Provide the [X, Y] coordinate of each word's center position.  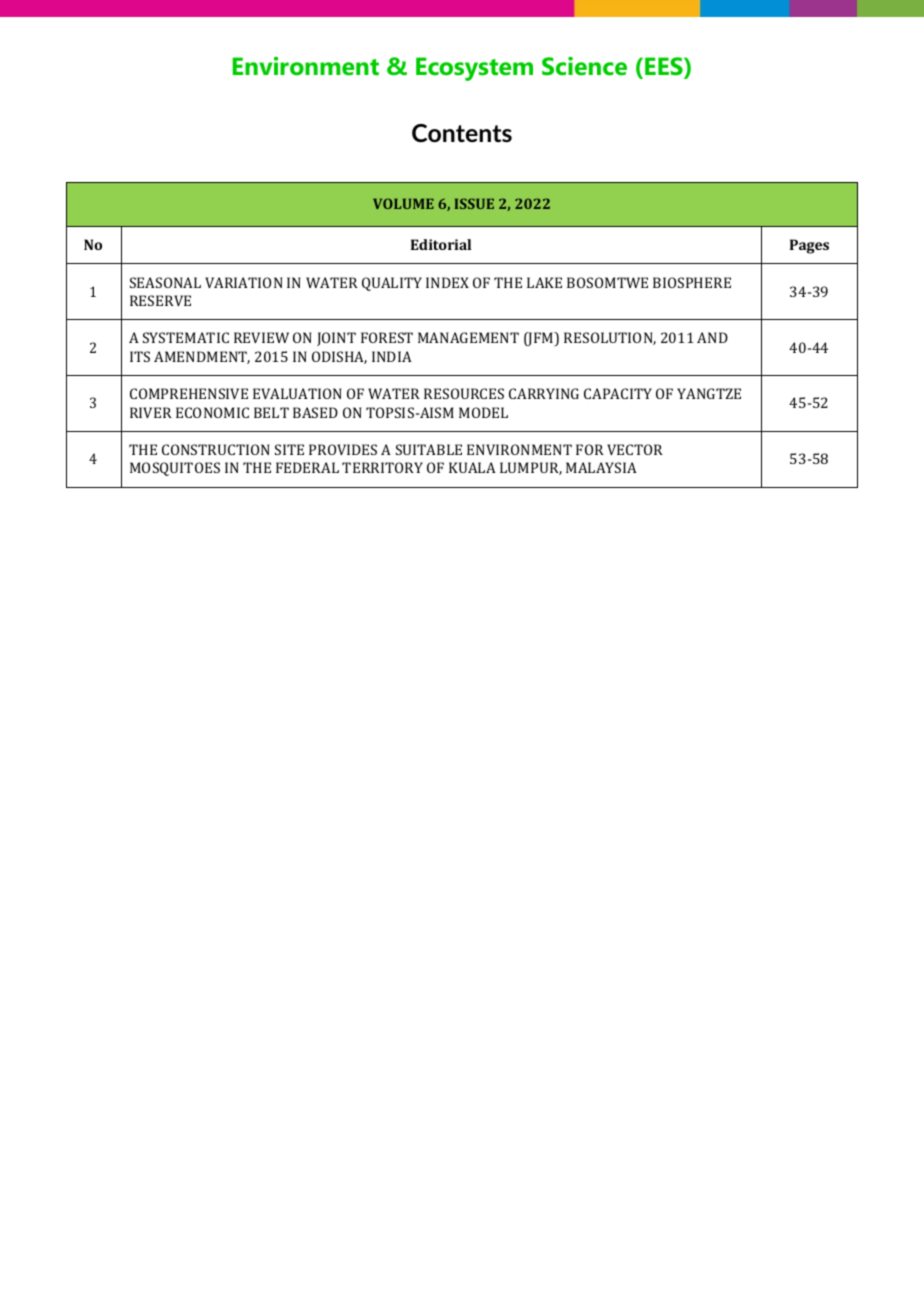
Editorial [441, 244]
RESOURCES [464, 393]
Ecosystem [474, 69]
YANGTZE [709, 393]
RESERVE [160, 300]
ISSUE [474, 203]
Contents [462, 133]
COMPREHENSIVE [189, 393]
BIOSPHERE [692, 282]
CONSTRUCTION [216, 449]
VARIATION [244, 282]
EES [665, 67]
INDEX [447, 282]
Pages [809, 246]
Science [584, 66]
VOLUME [403, 203]
